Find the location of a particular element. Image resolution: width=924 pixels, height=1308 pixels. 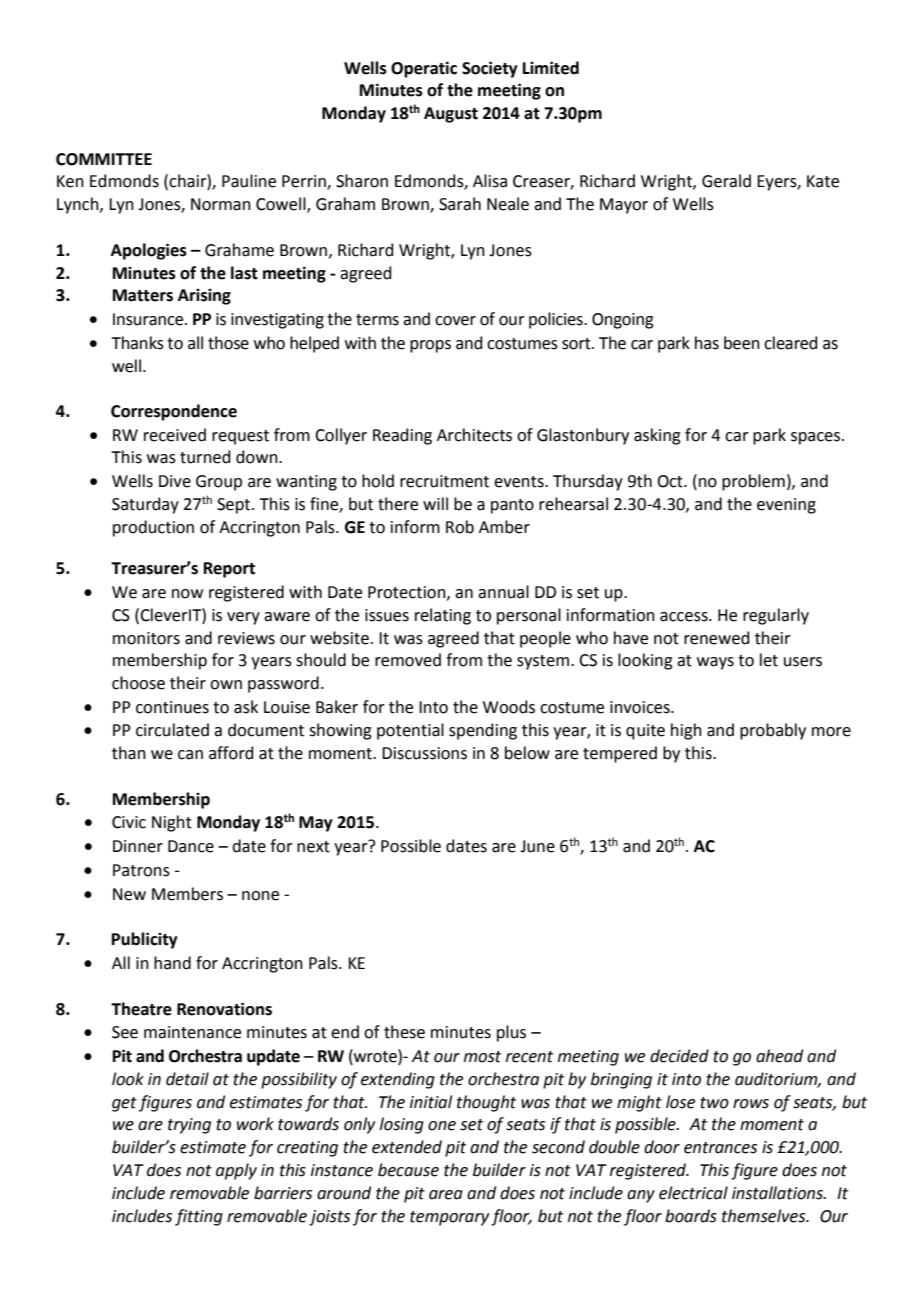

Correspondence is located at coordinates (174, 412).
